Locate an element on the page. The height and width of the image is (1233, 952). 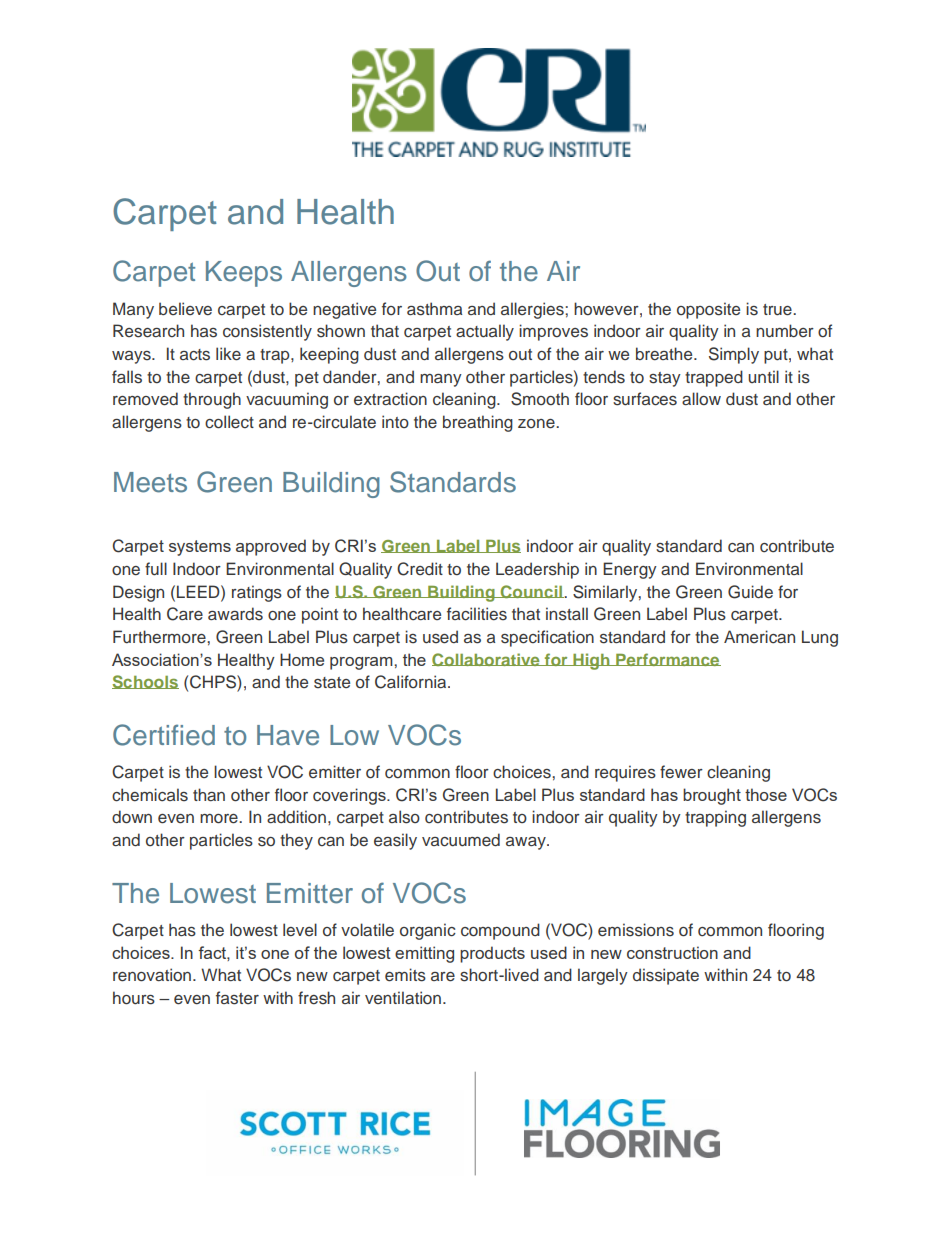
dissipate is located at coordinates (666, 976).
